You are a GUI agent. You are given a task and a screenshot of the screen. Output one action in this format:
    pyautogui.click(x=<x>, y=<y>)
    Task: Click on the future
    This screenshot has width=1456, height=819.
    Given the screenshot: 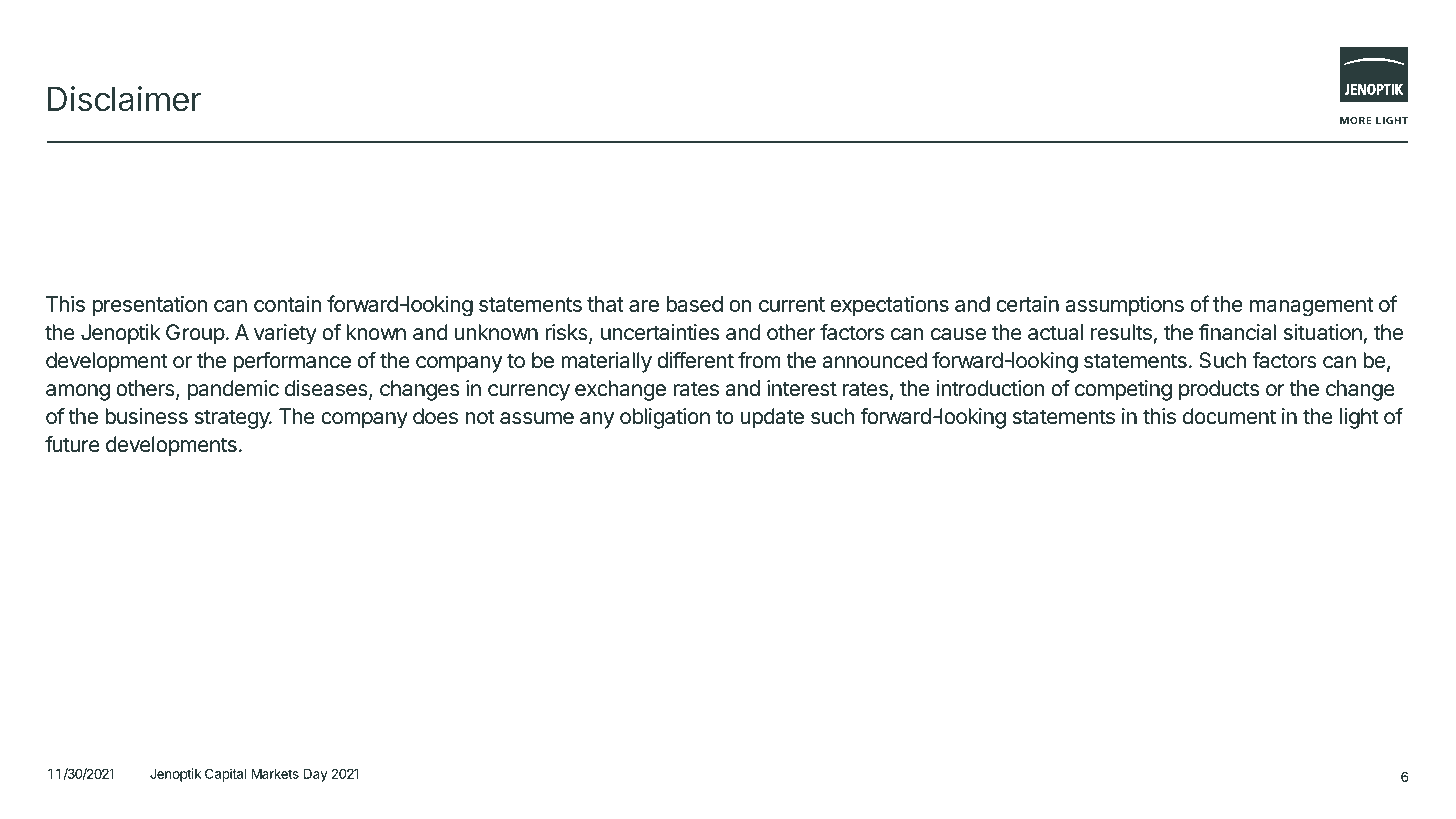 What is the action you would take?
    pyautogui.click(x=72, y=444)
